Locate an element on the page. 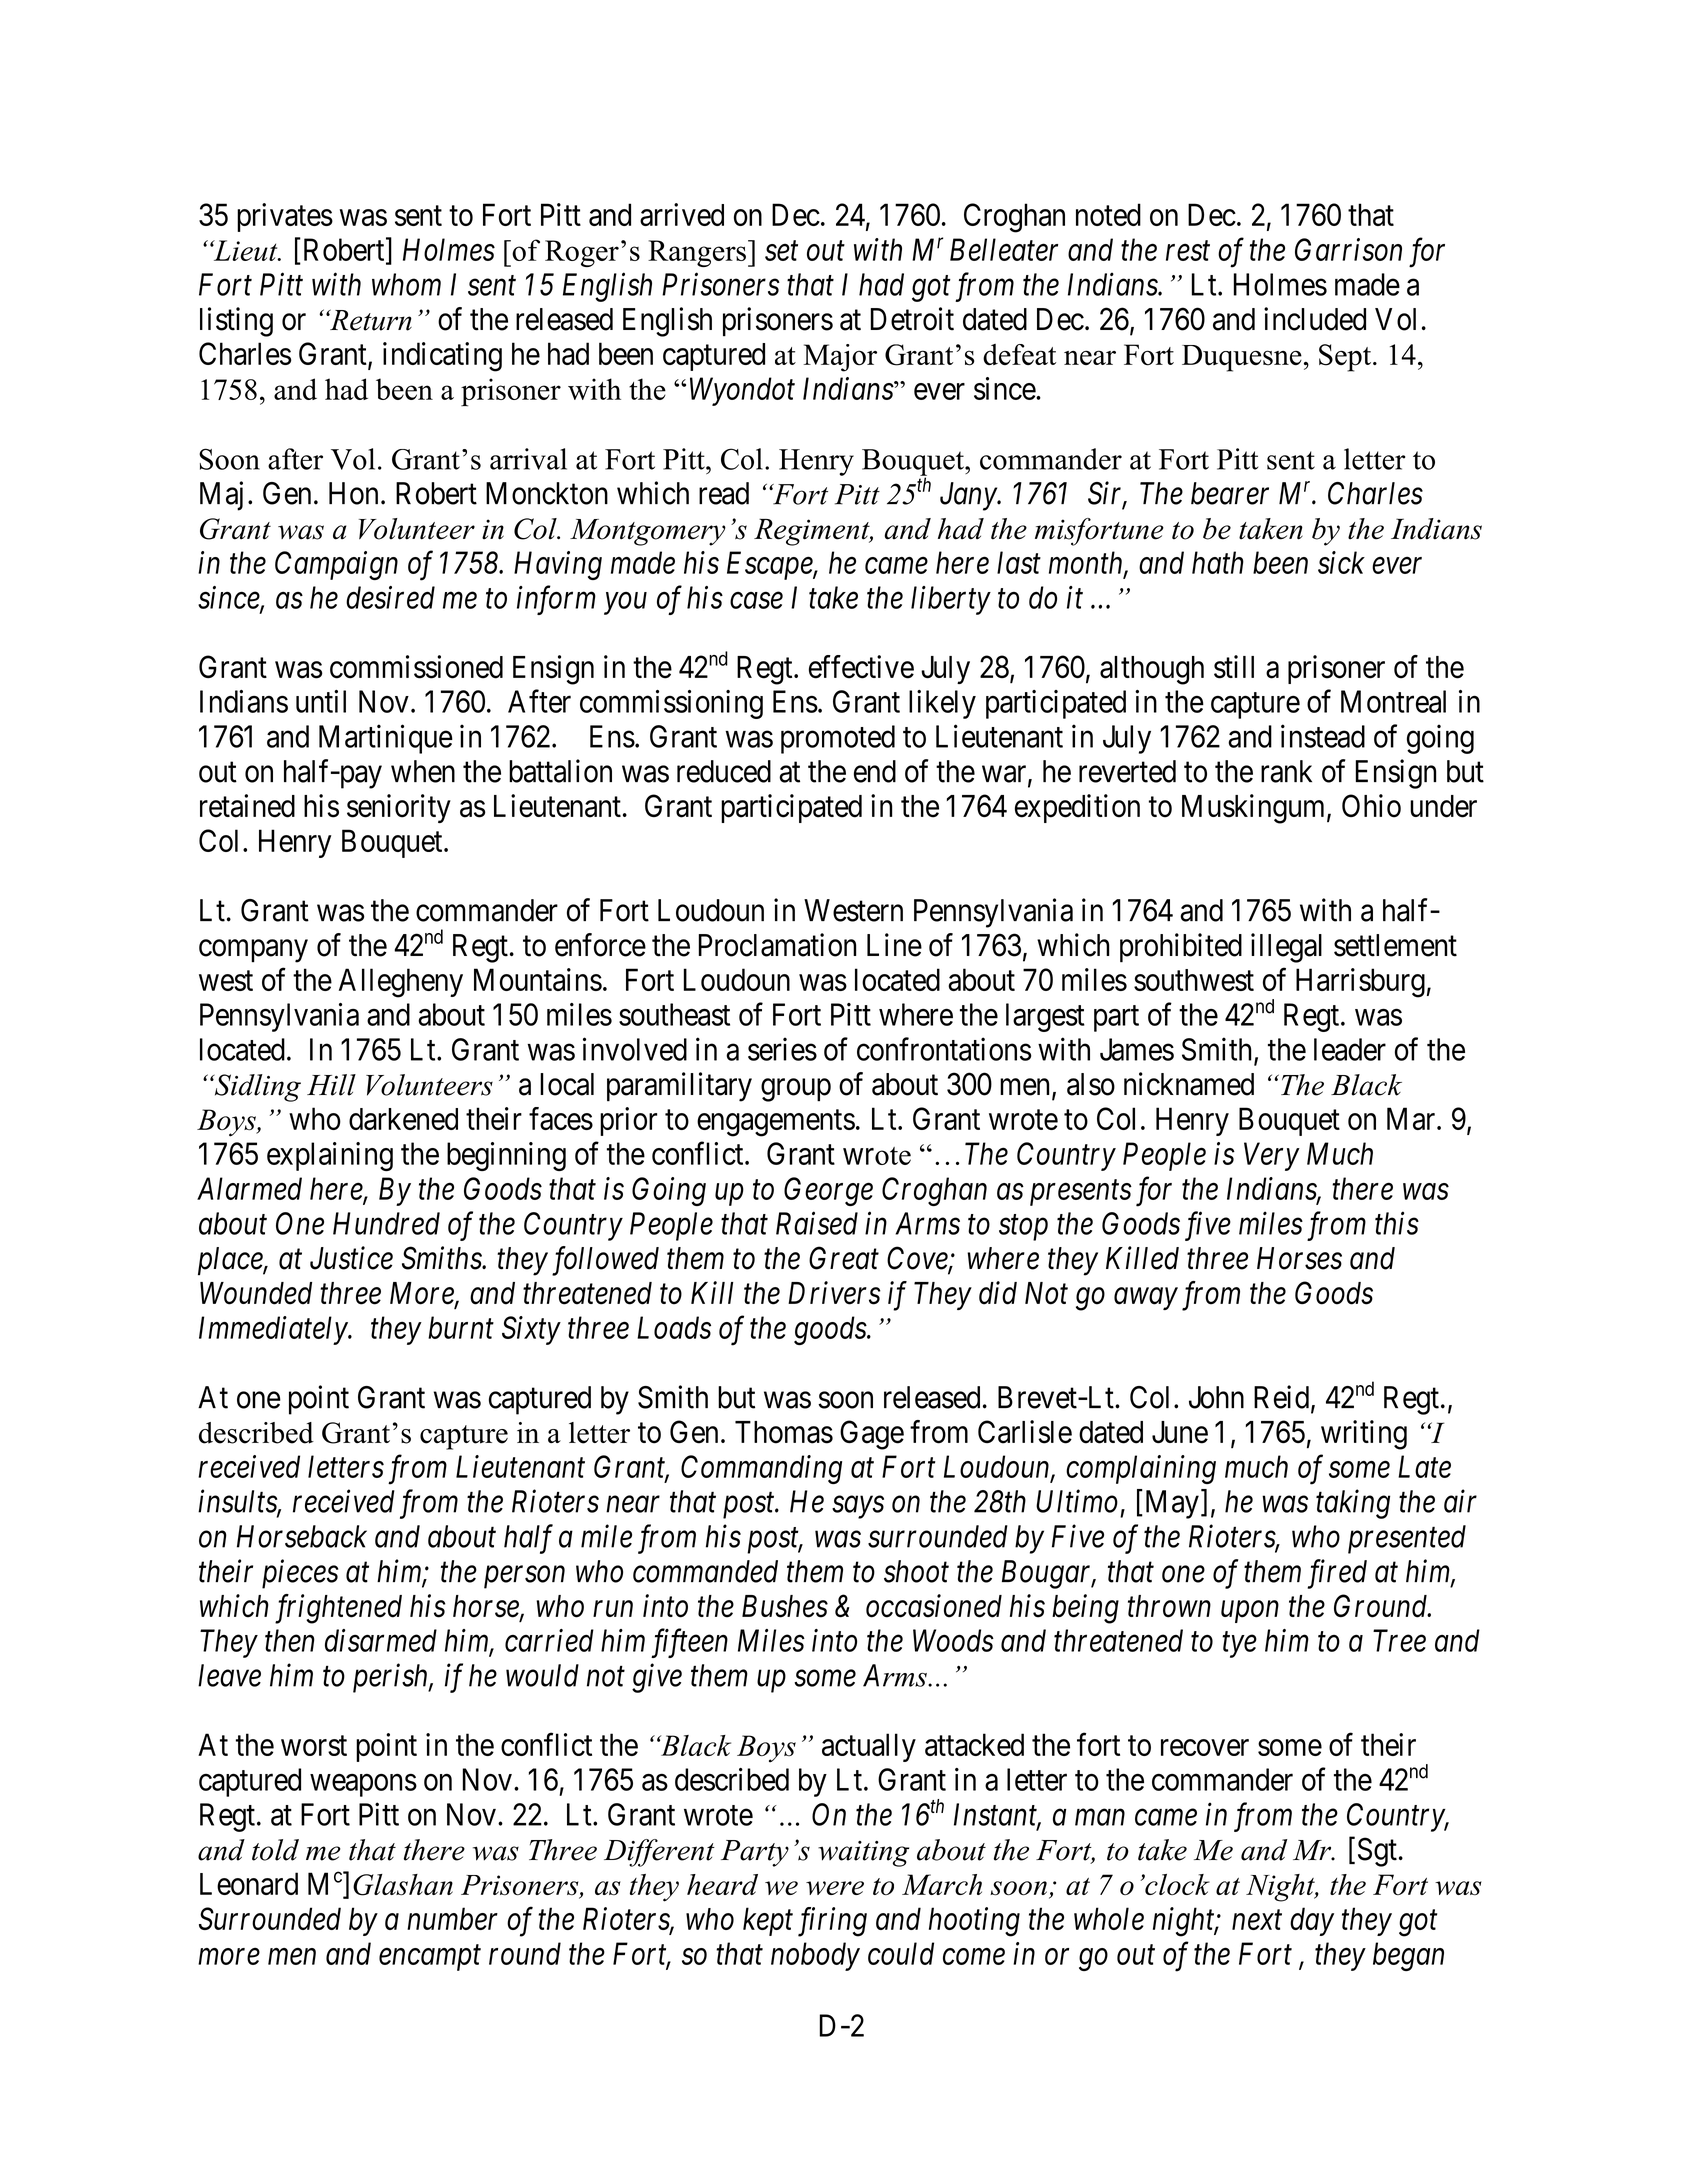 Image resolution: width=1682 pixels, height=2177 pixels. Hill is located at coordinates (331, 1085).
